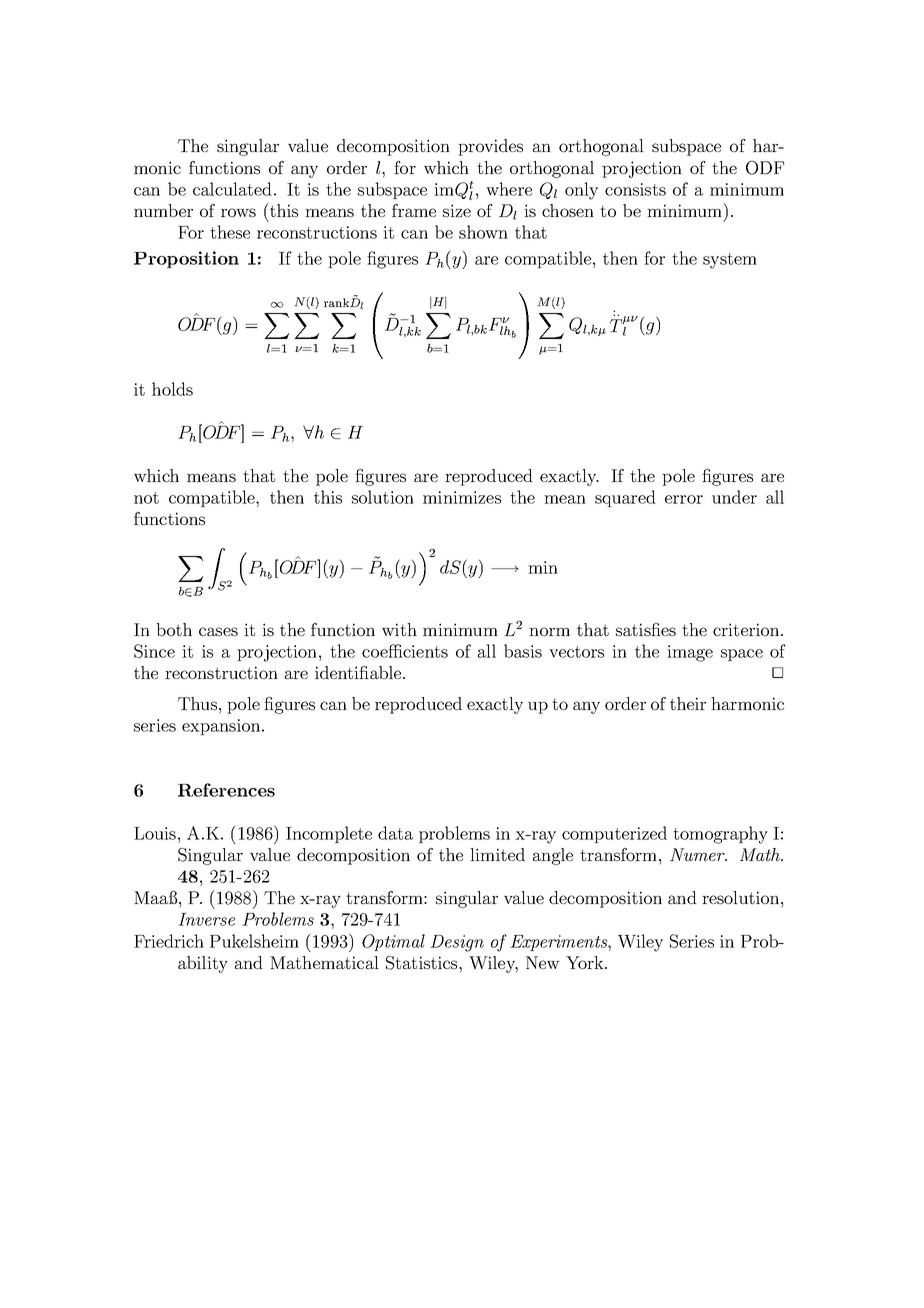  I want to click on Thus, so click(199, 703).
